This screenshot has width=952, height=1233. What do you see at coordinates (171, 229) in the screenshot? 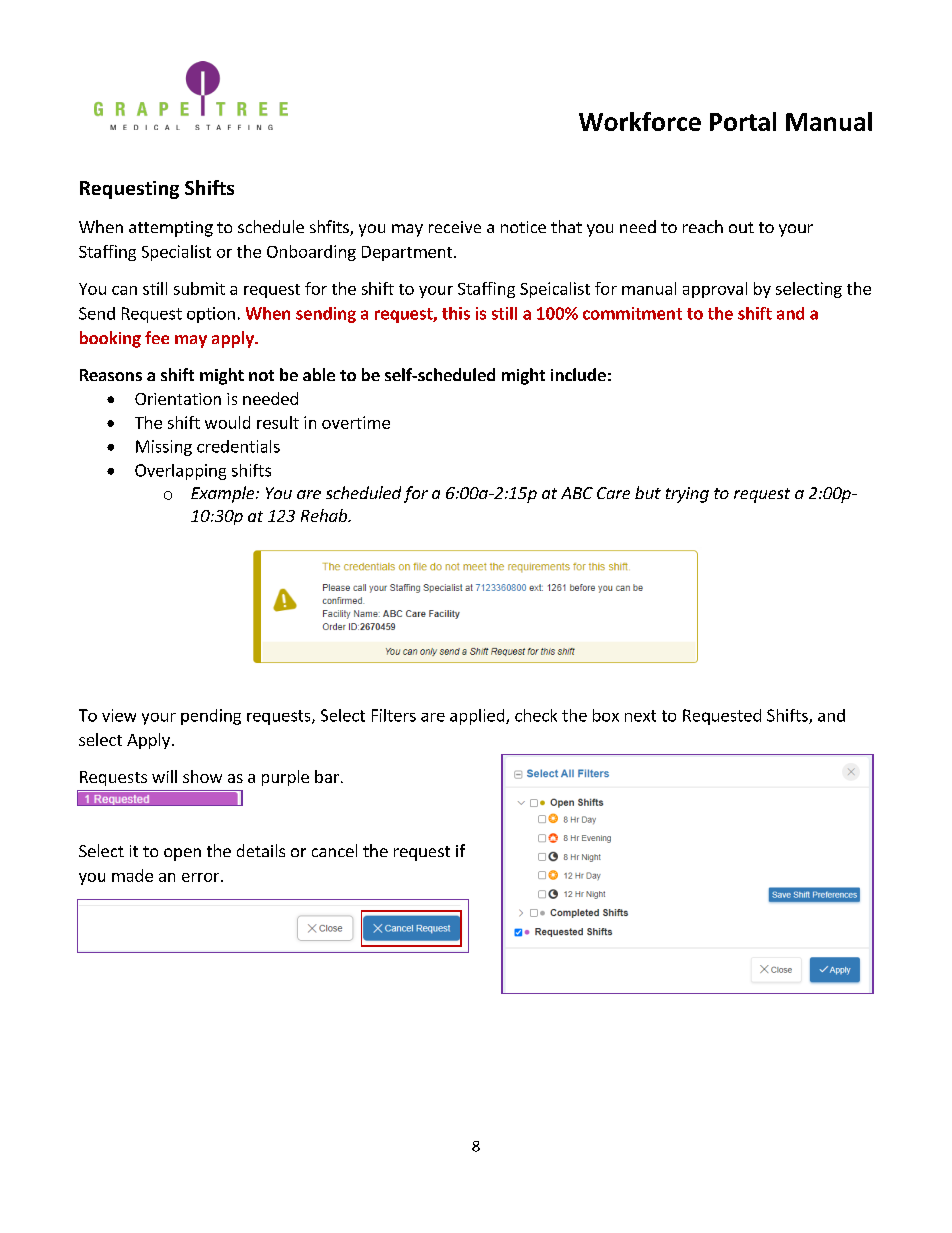
I see `attempting` at bounding box center [171, 229].
